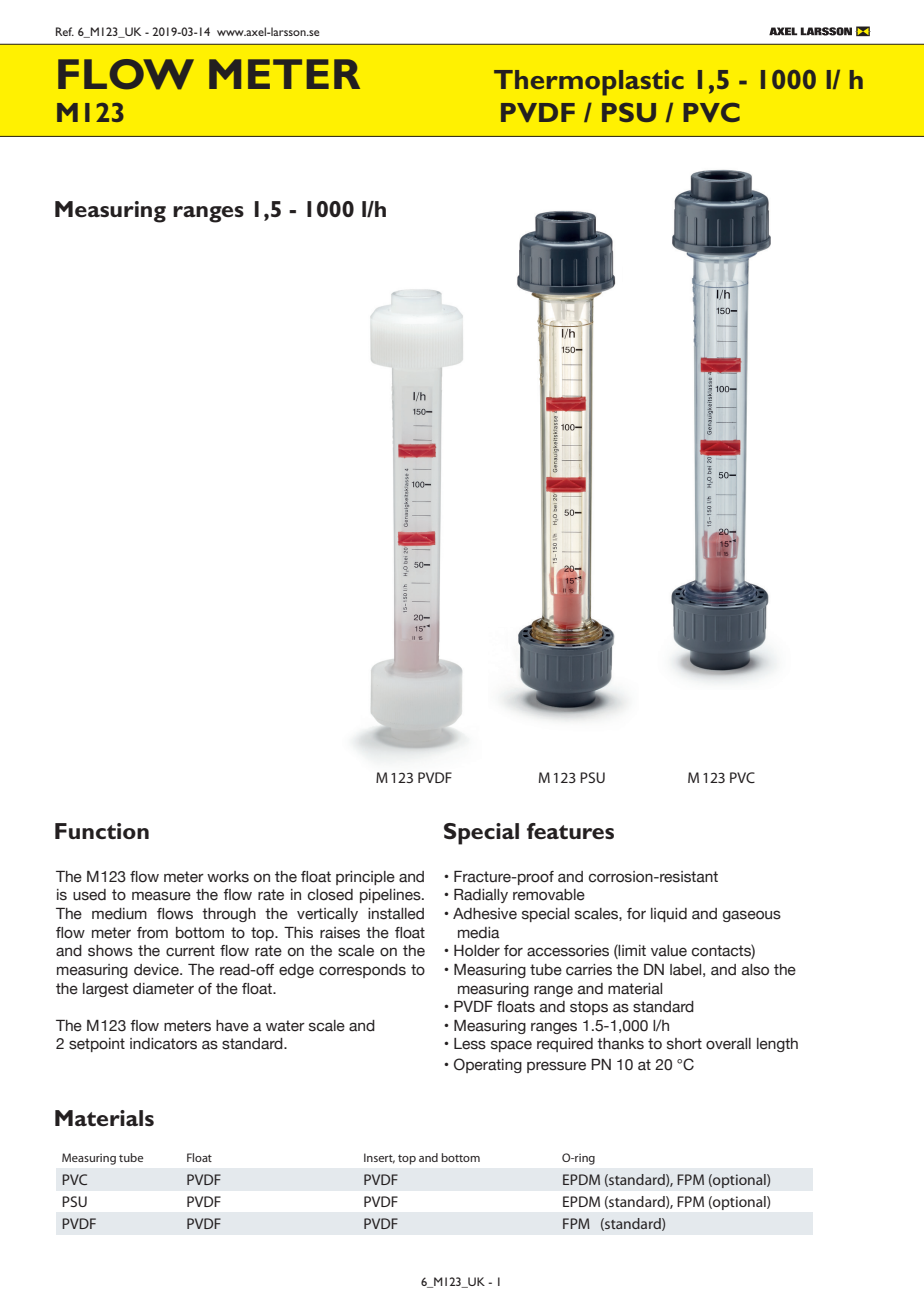 The image size is (924, 1308). What do you see at coordinates (365, 878) in the document?
I see `principle` at bounding box center [365, 878].
